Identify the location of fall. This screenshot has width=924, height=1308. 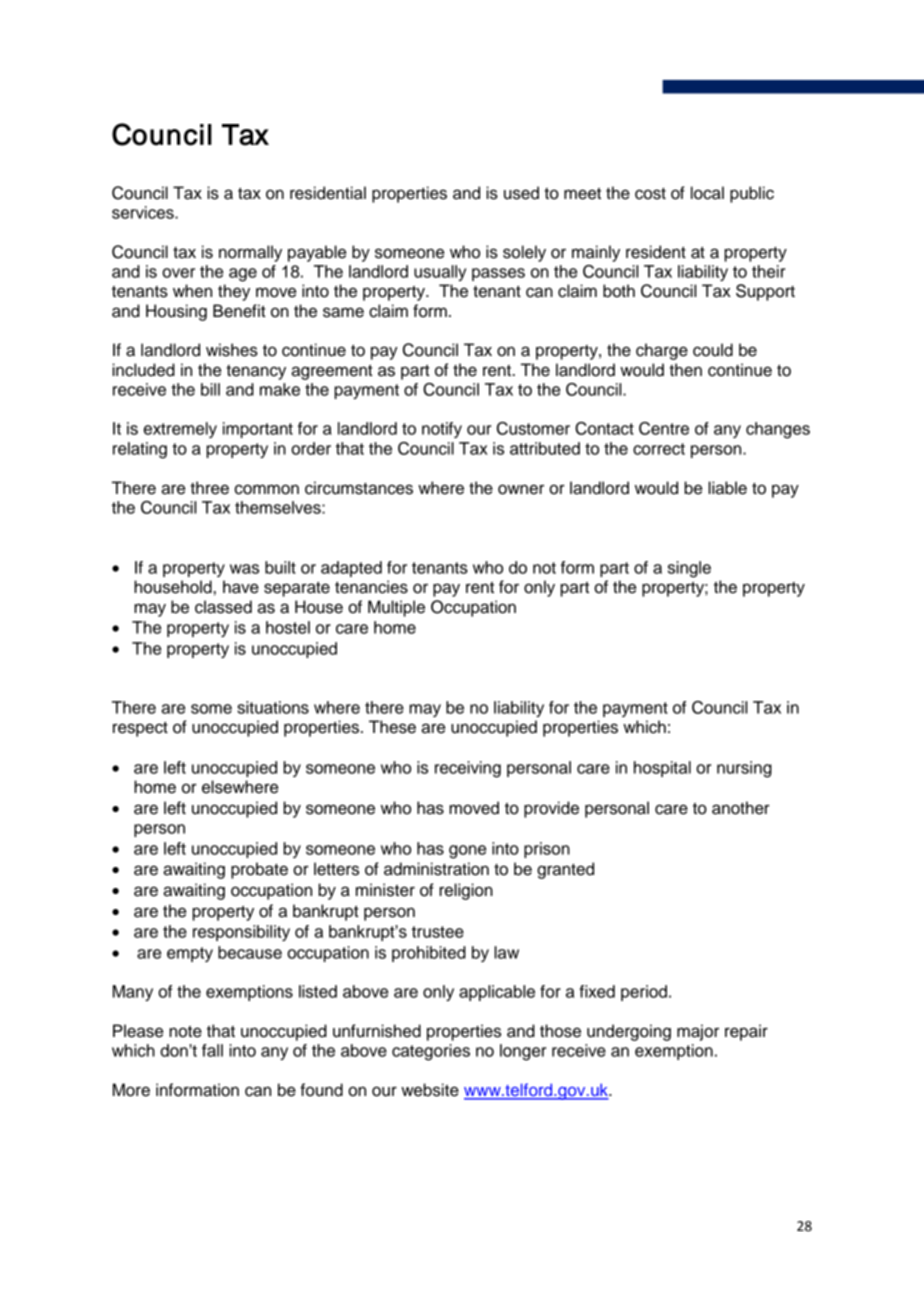
(212, 1050).
